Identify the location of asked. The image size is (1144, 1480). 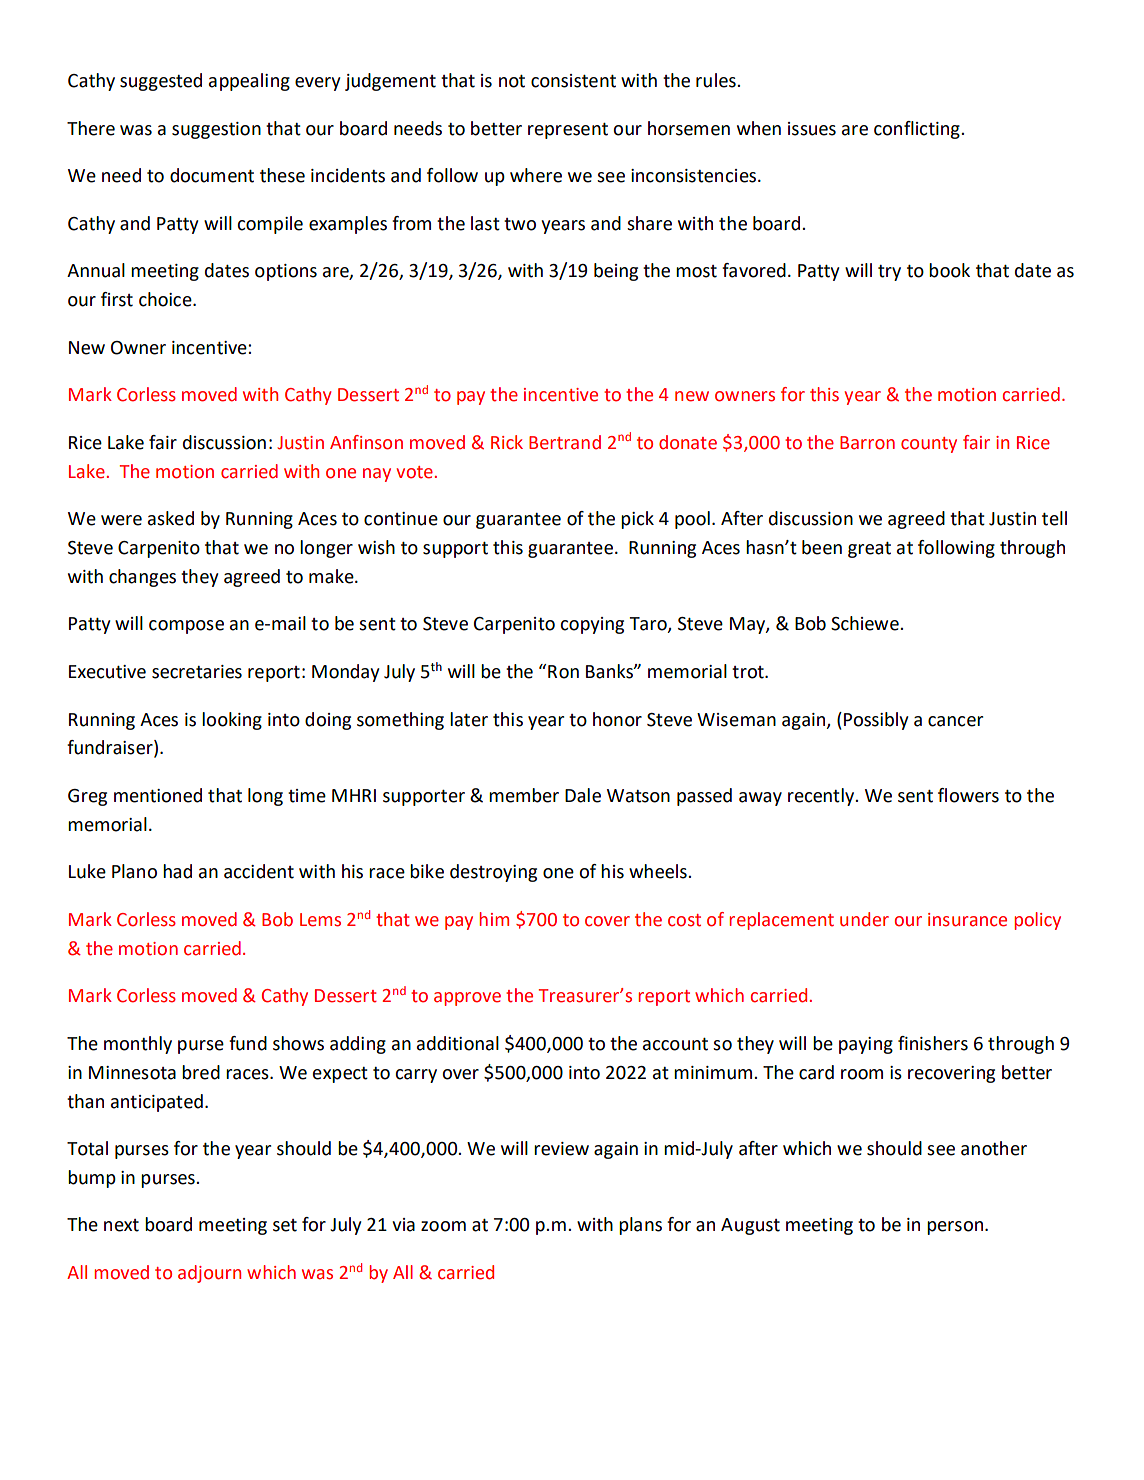
(171, 518).
